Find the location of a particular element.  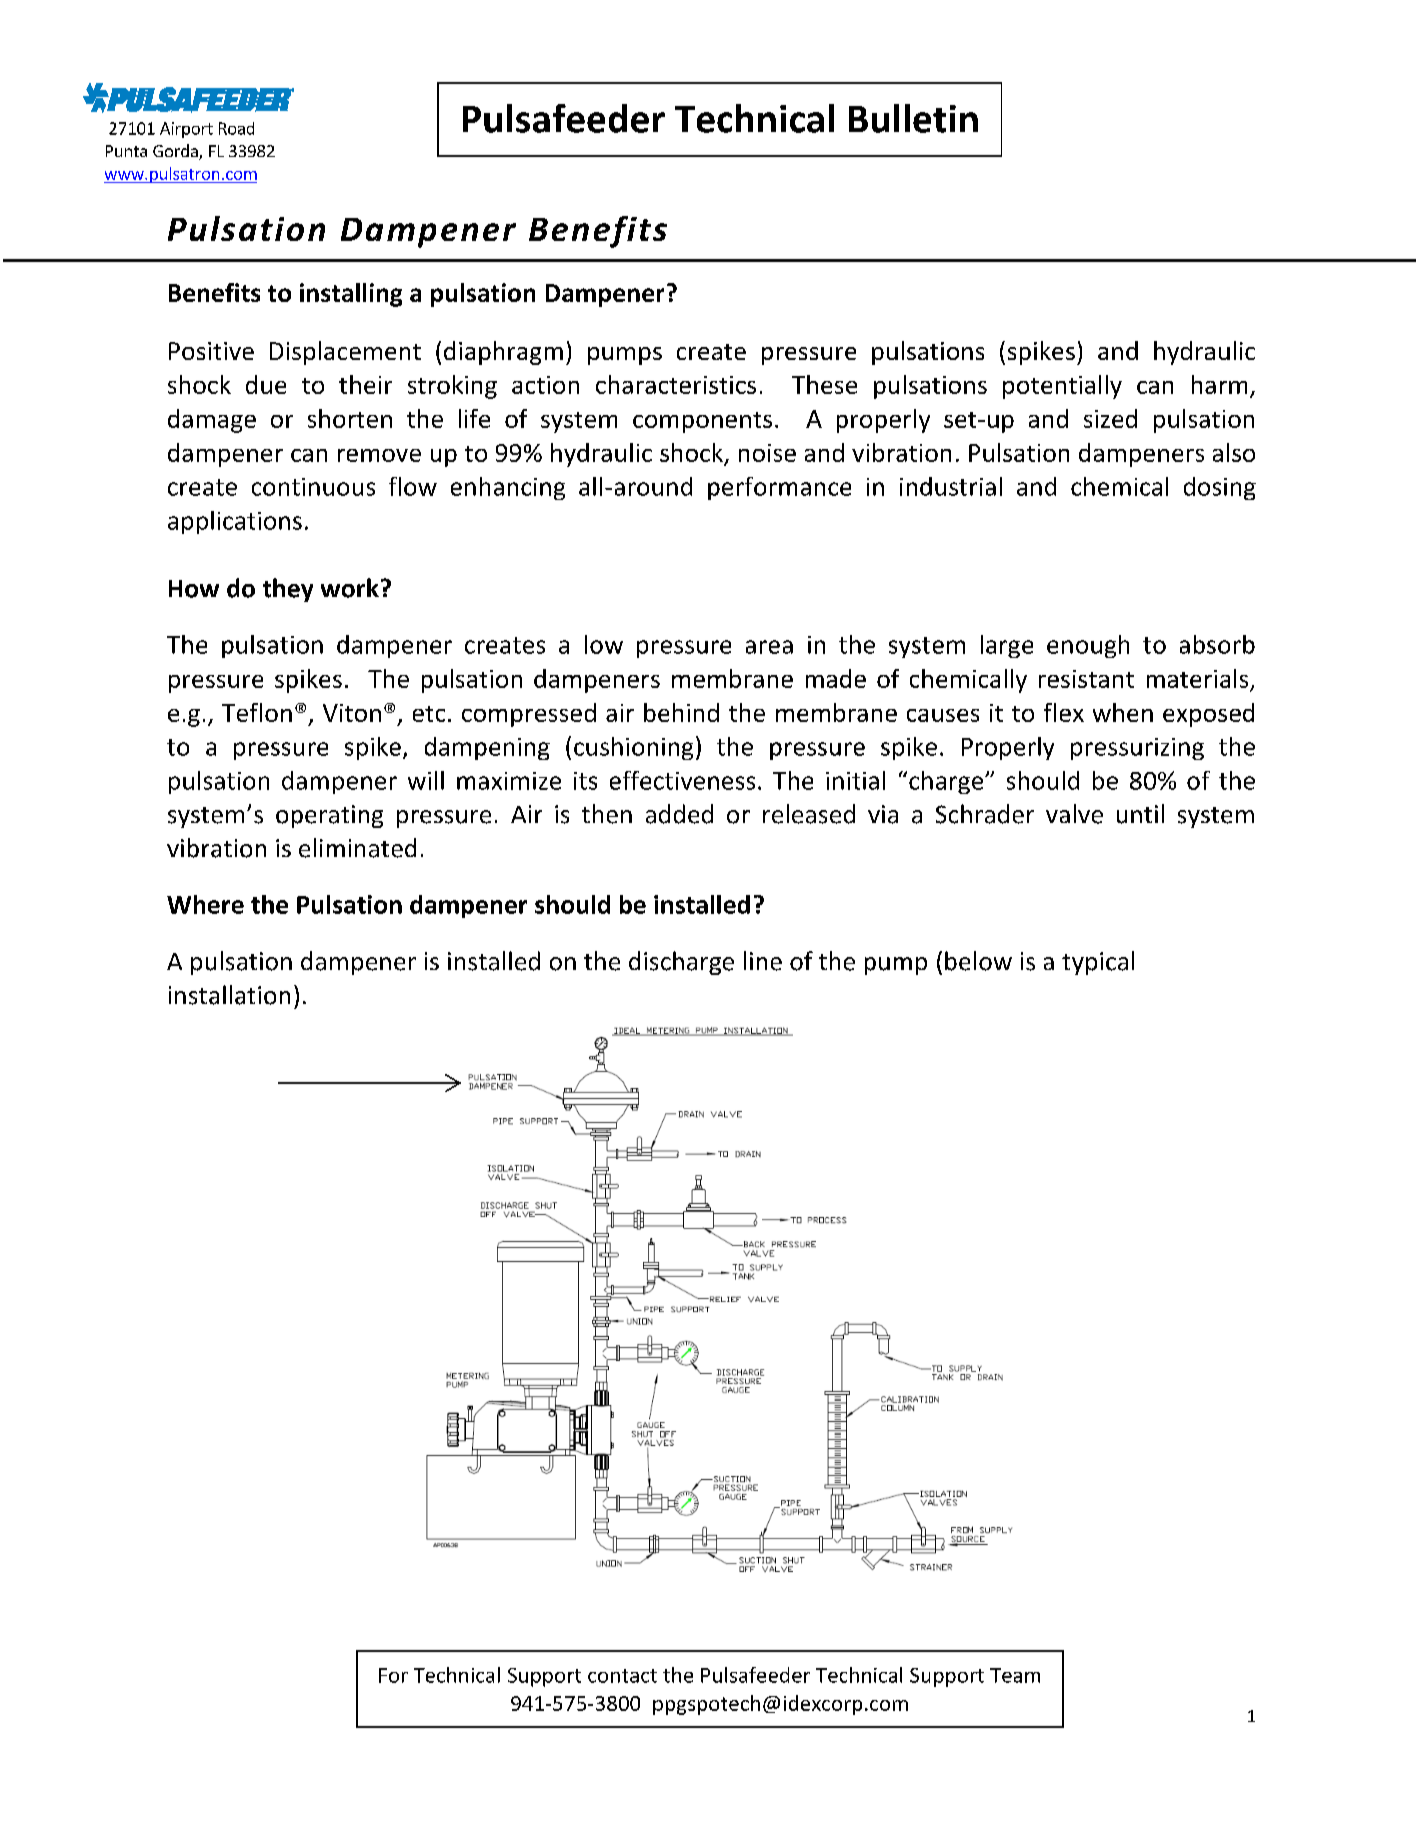

Bulletin is located at coordinates (913, 118).
